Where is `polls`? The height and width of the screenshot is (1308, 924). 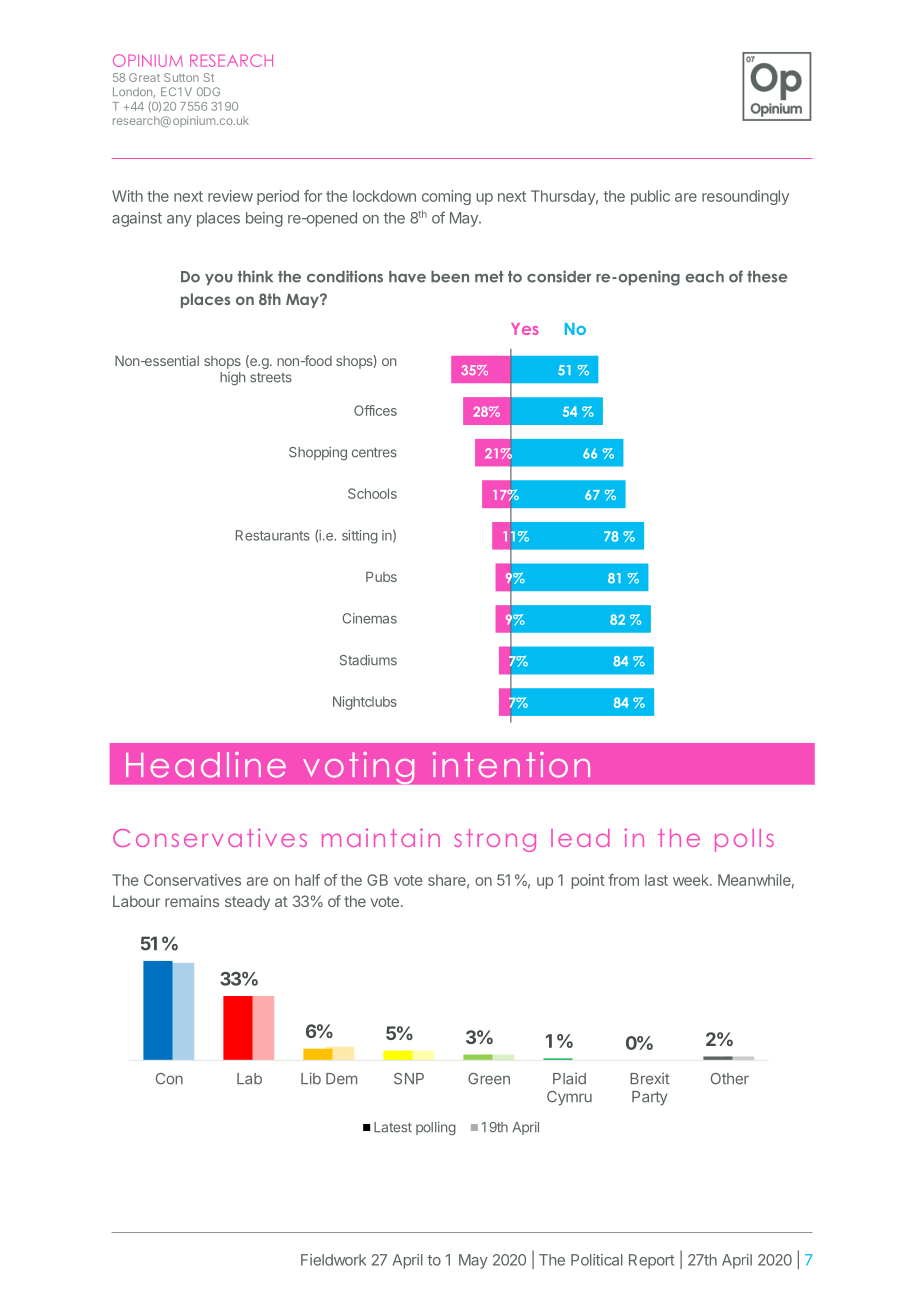
polls is located at coordinates (744, 840).
